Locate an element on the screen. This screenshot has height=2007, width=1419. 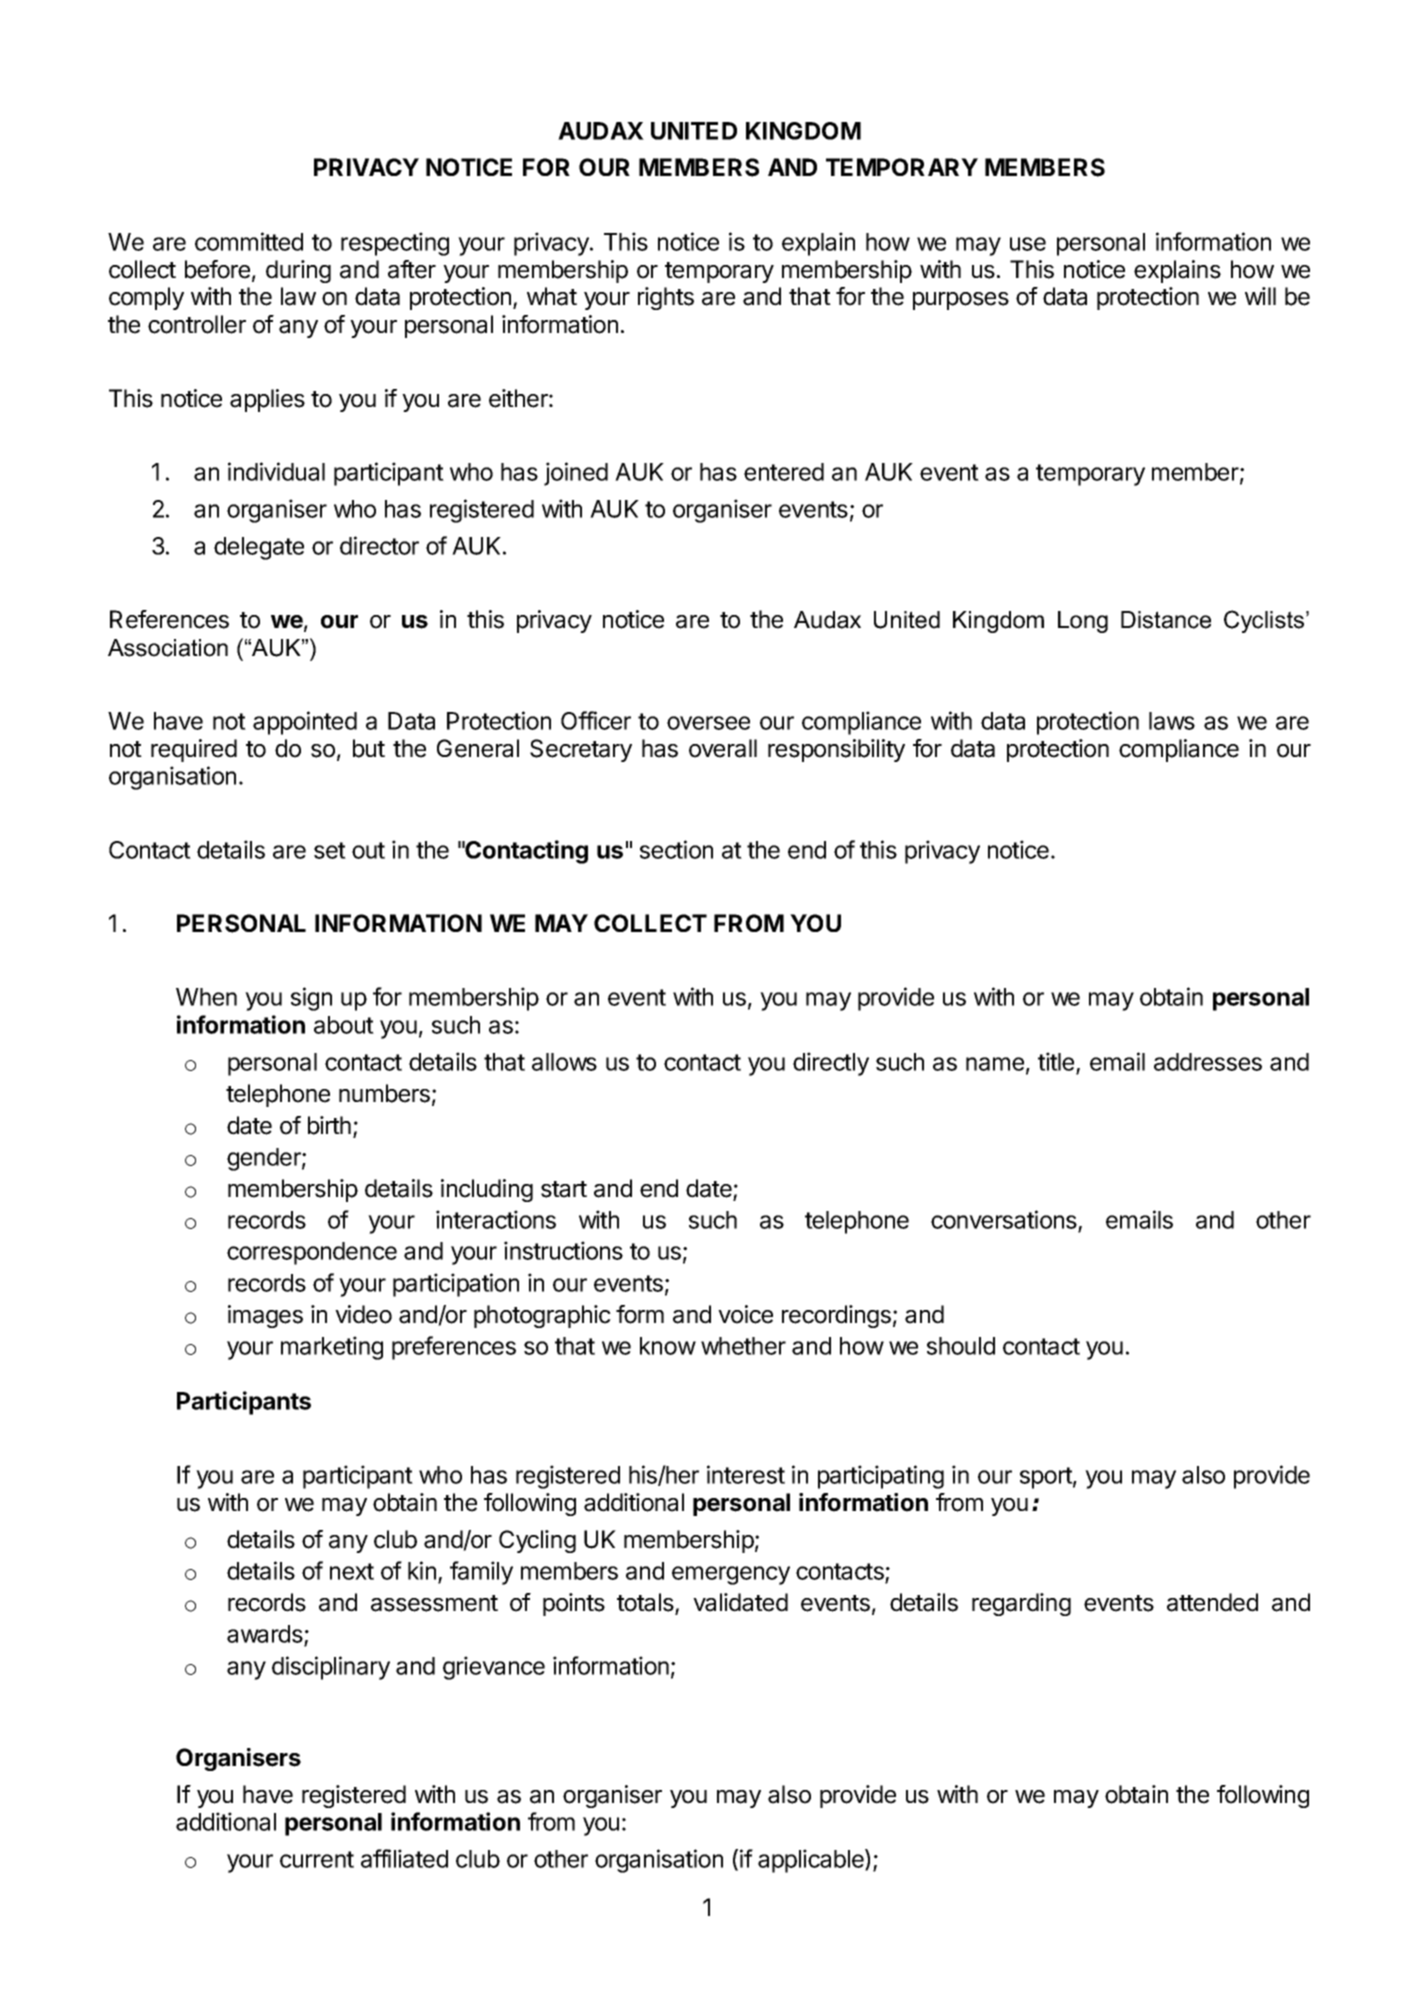
rights is located at coordinates (666, 298).
